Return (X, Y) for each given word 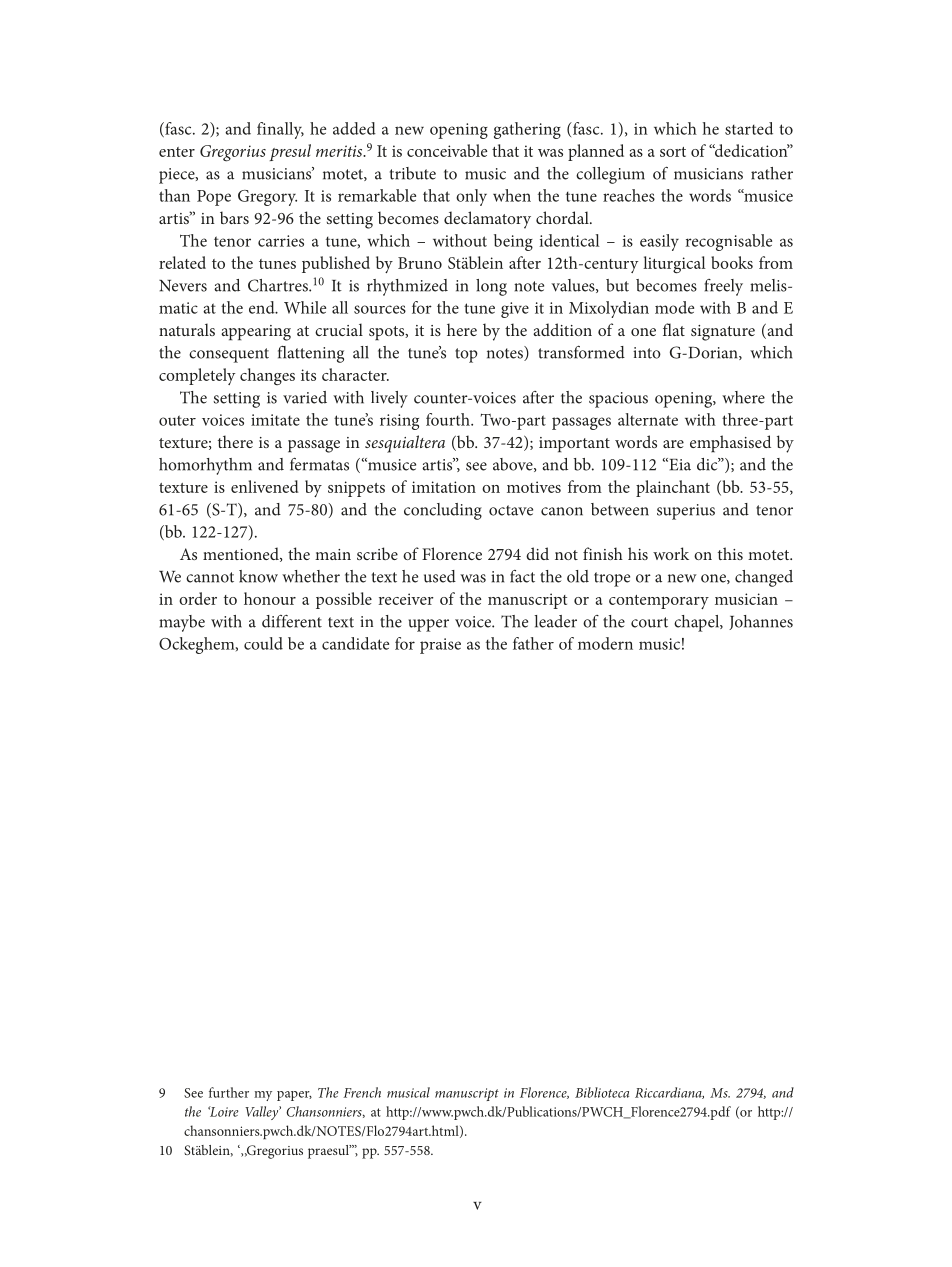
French (362, 1092)
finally (280, 130)
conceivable (447, 150)
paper (294, 1096)
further (229, 1092)
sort (673, 152)
